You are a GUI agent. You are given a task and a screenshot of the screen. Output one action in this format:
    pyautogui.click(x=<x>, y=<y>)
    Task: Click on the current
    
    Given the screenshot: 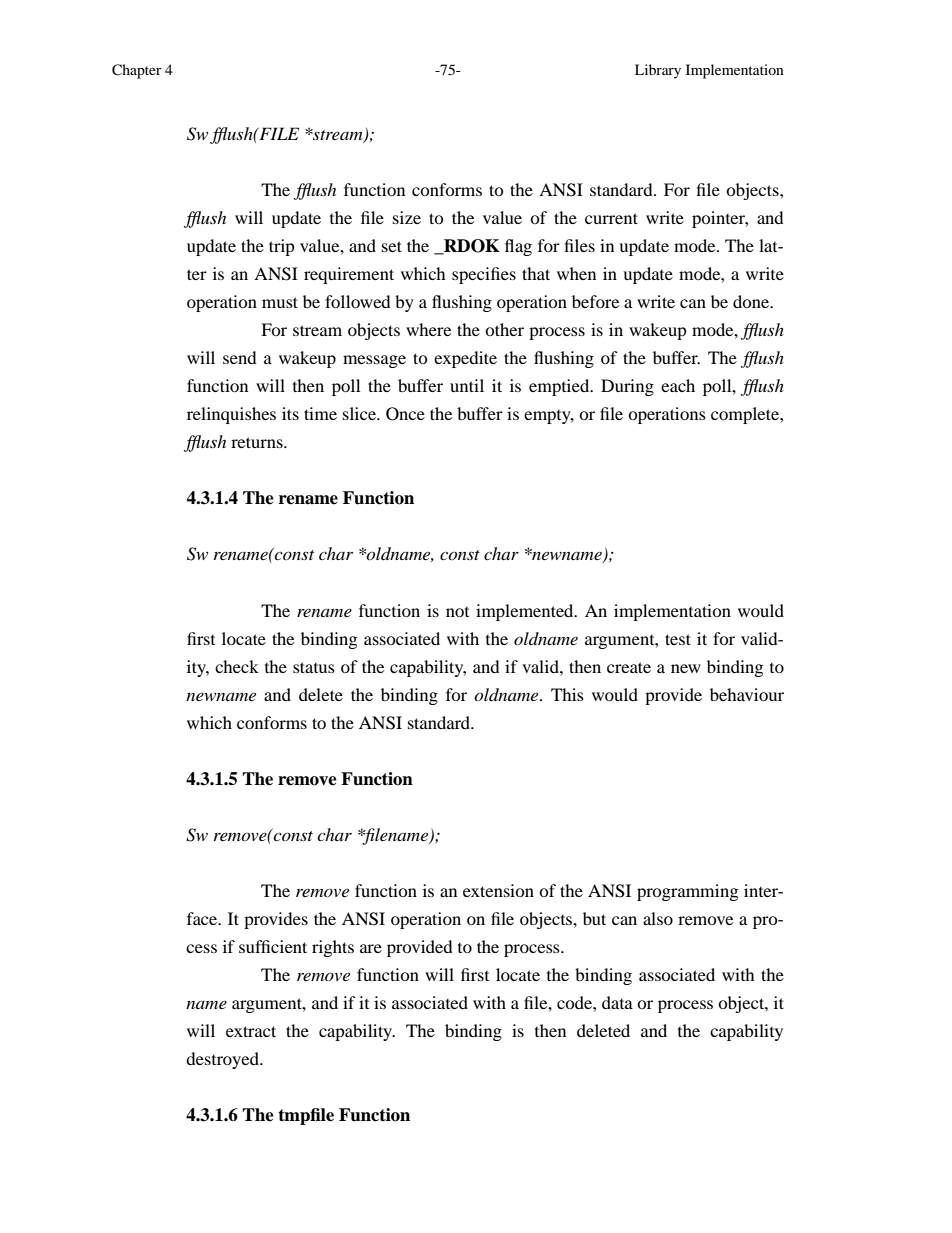 What is the action you would take?
    pyautogui.click(x=611, y=218)
